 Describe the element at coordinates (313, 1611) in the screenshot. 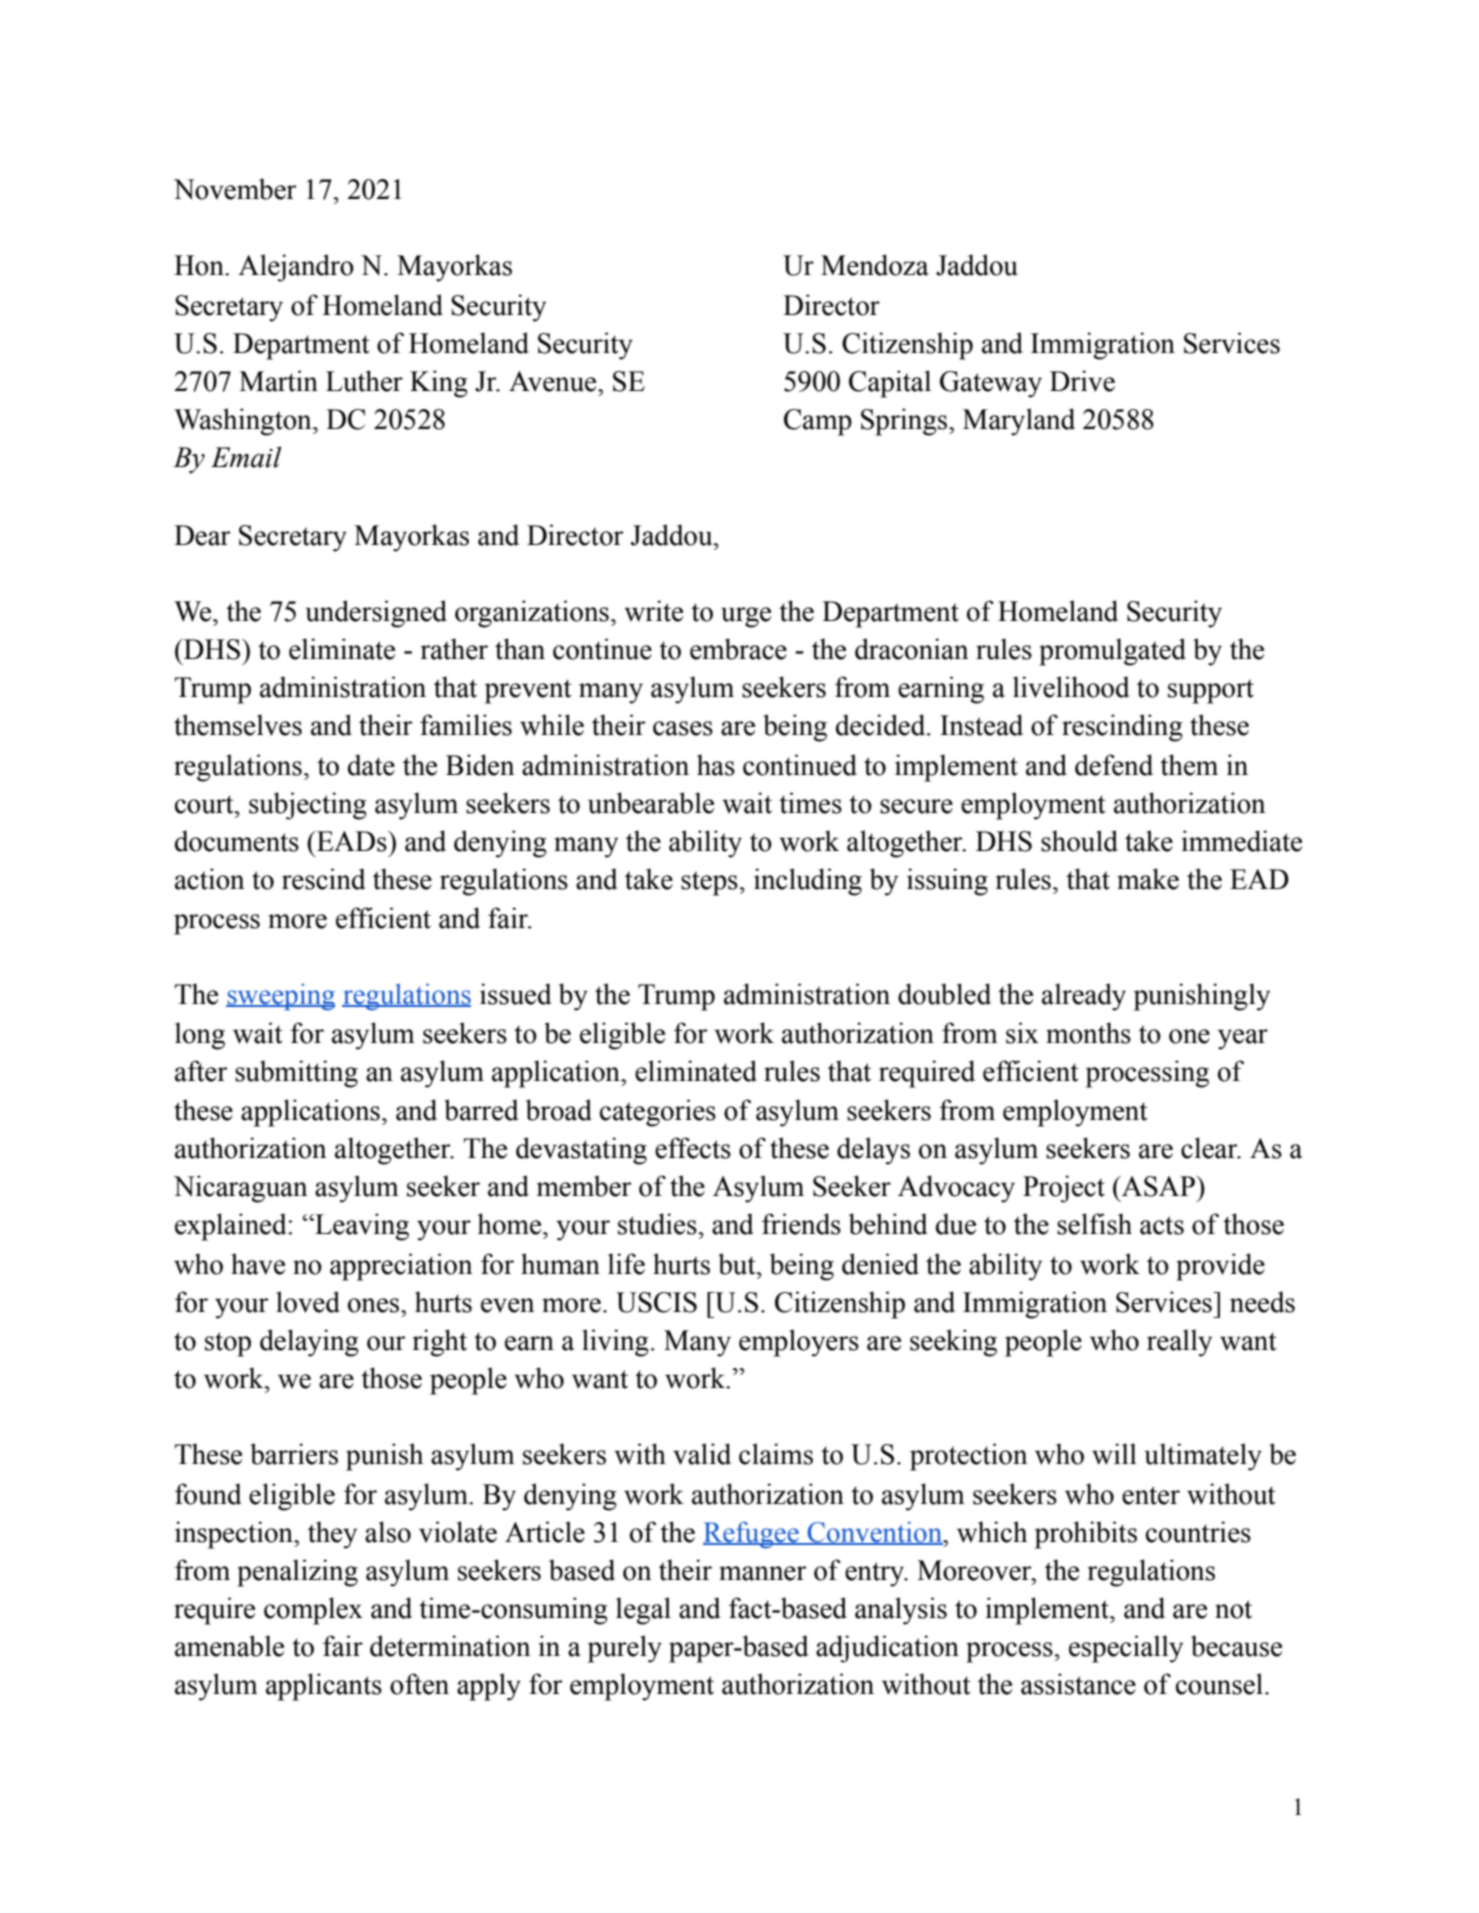

I see `complex` at that location.
